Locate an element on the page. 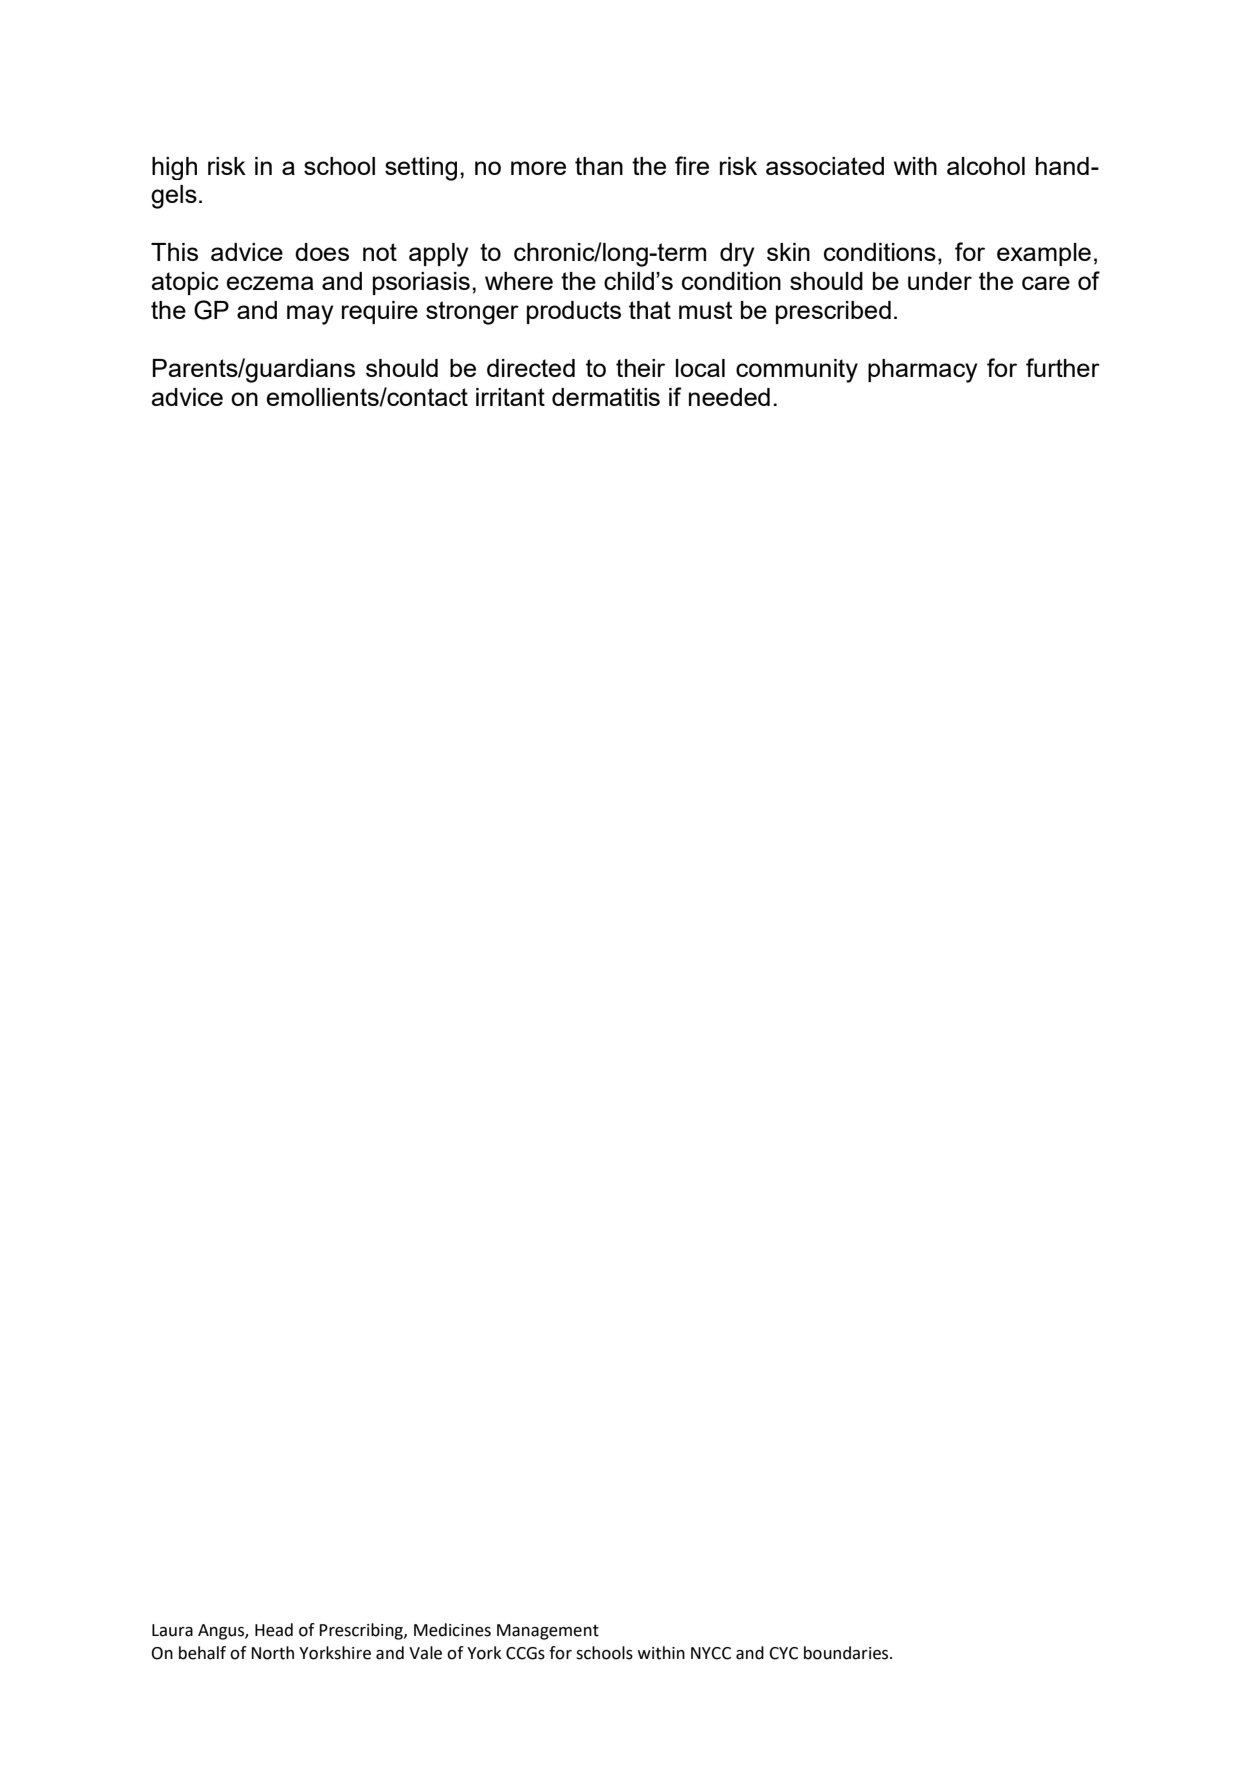 This document has width=1250, height=1767. than is located at coordinates (599, 166).
